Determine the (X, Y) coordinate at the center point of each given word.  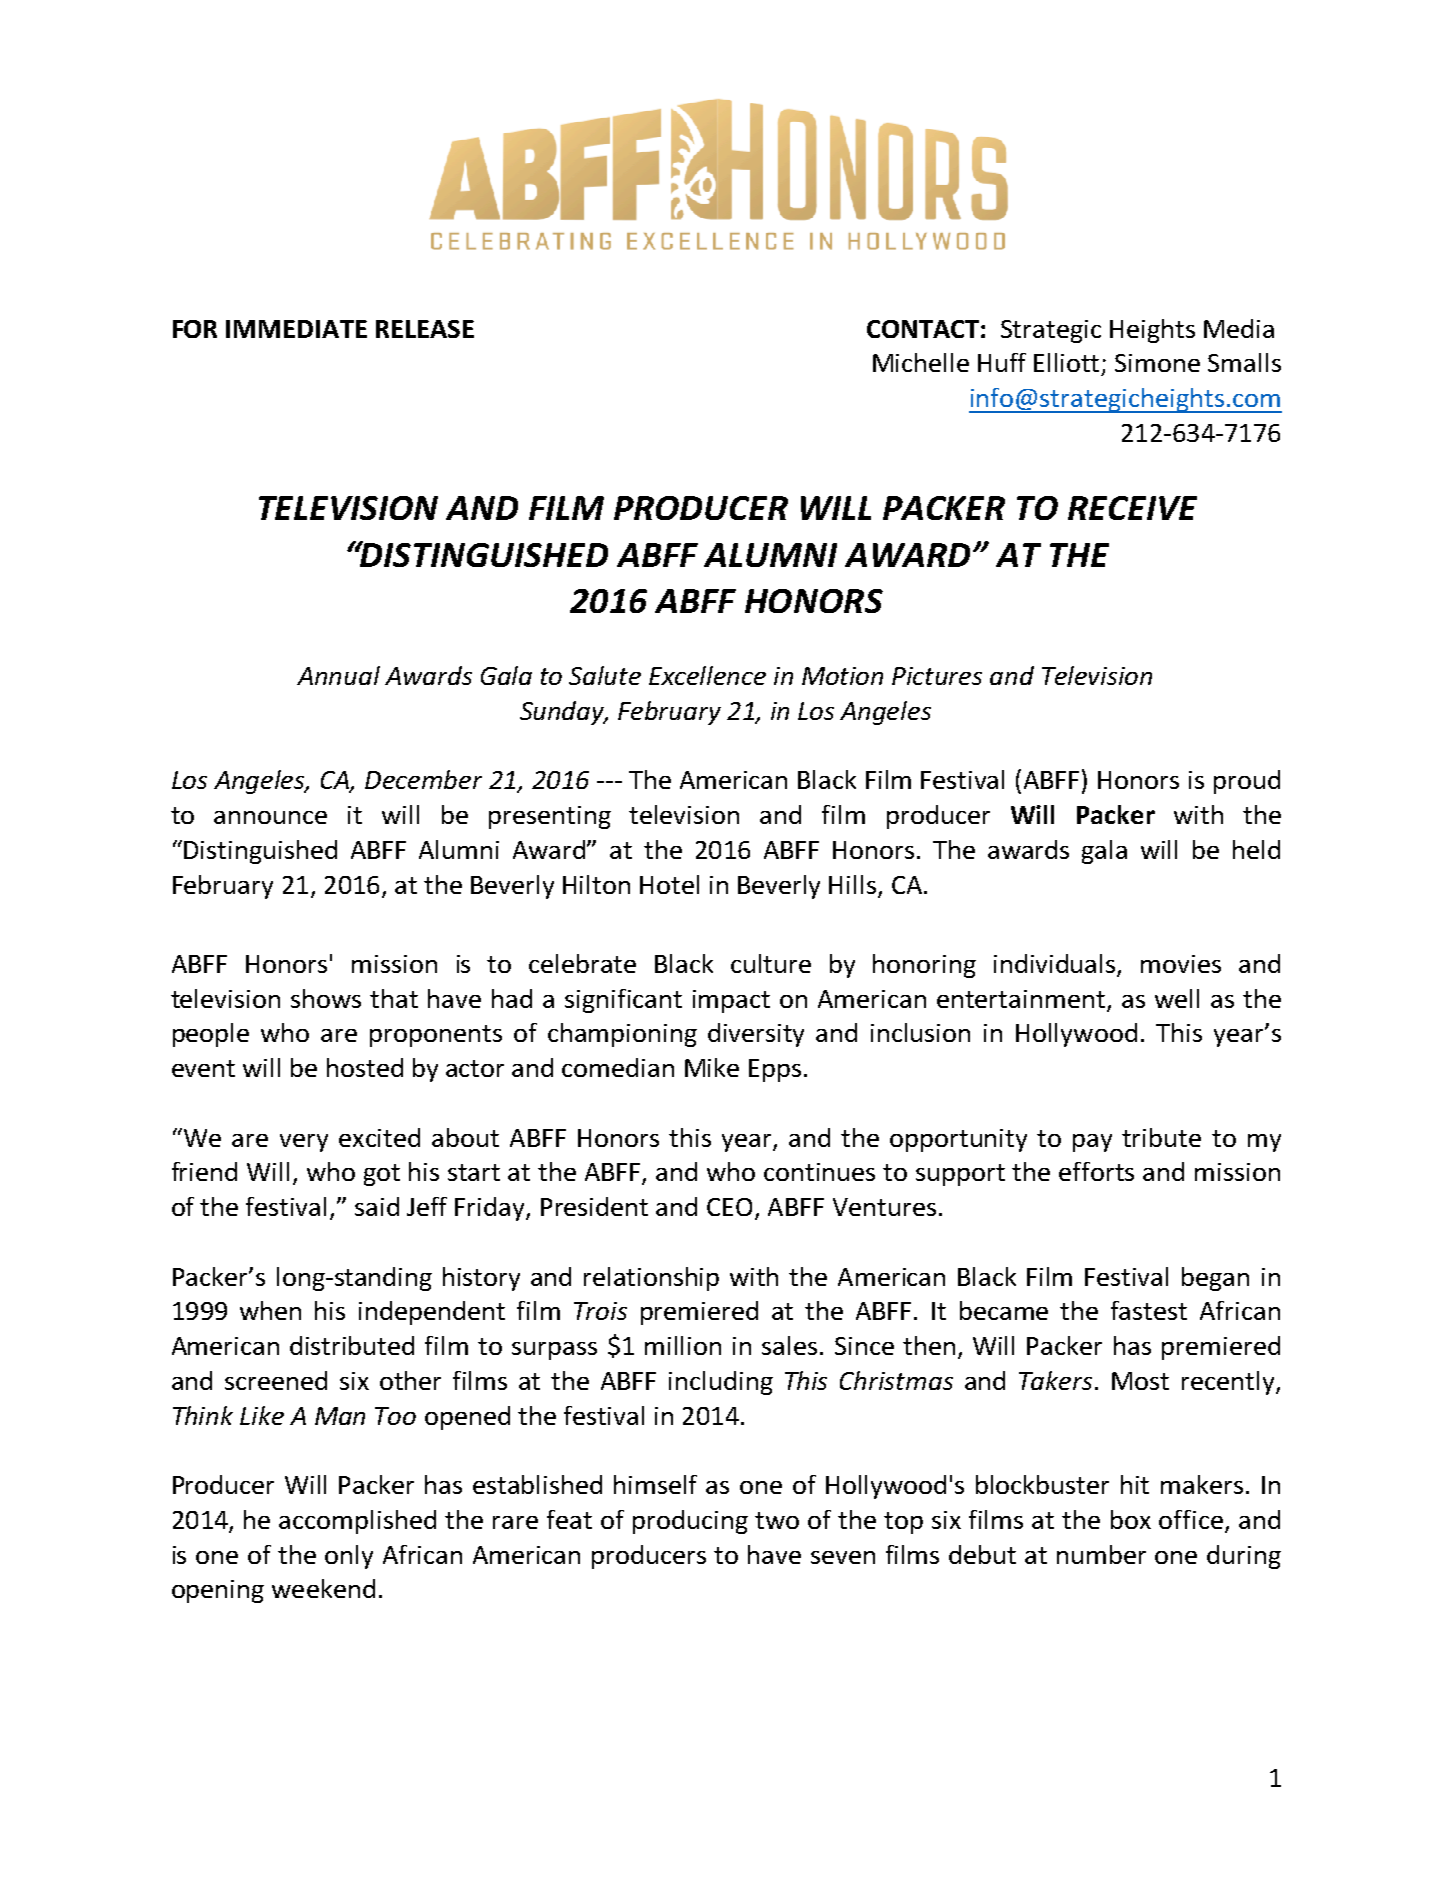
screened (276, 1380)
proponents (436, 1036)
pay (1092, 1143)
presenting (550, 817)
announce (270, 817)
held (1256, 849)
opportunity (958, 1140)
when (270, 1310)
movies (1181, 964)
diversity (756, 1035)
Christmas (896, 1380)
